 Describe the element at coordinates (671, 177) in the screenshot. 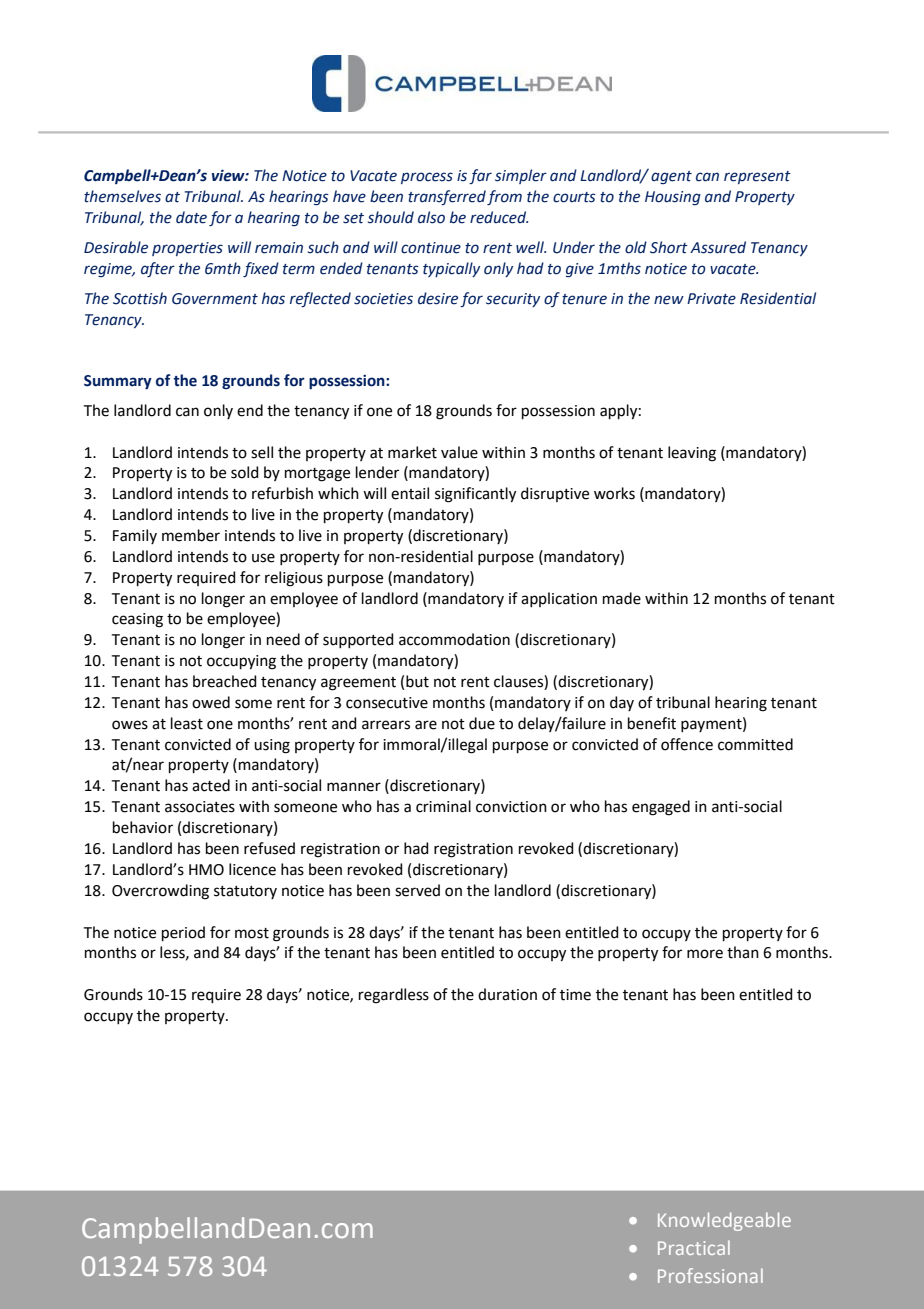

I see `agent` at that location.
